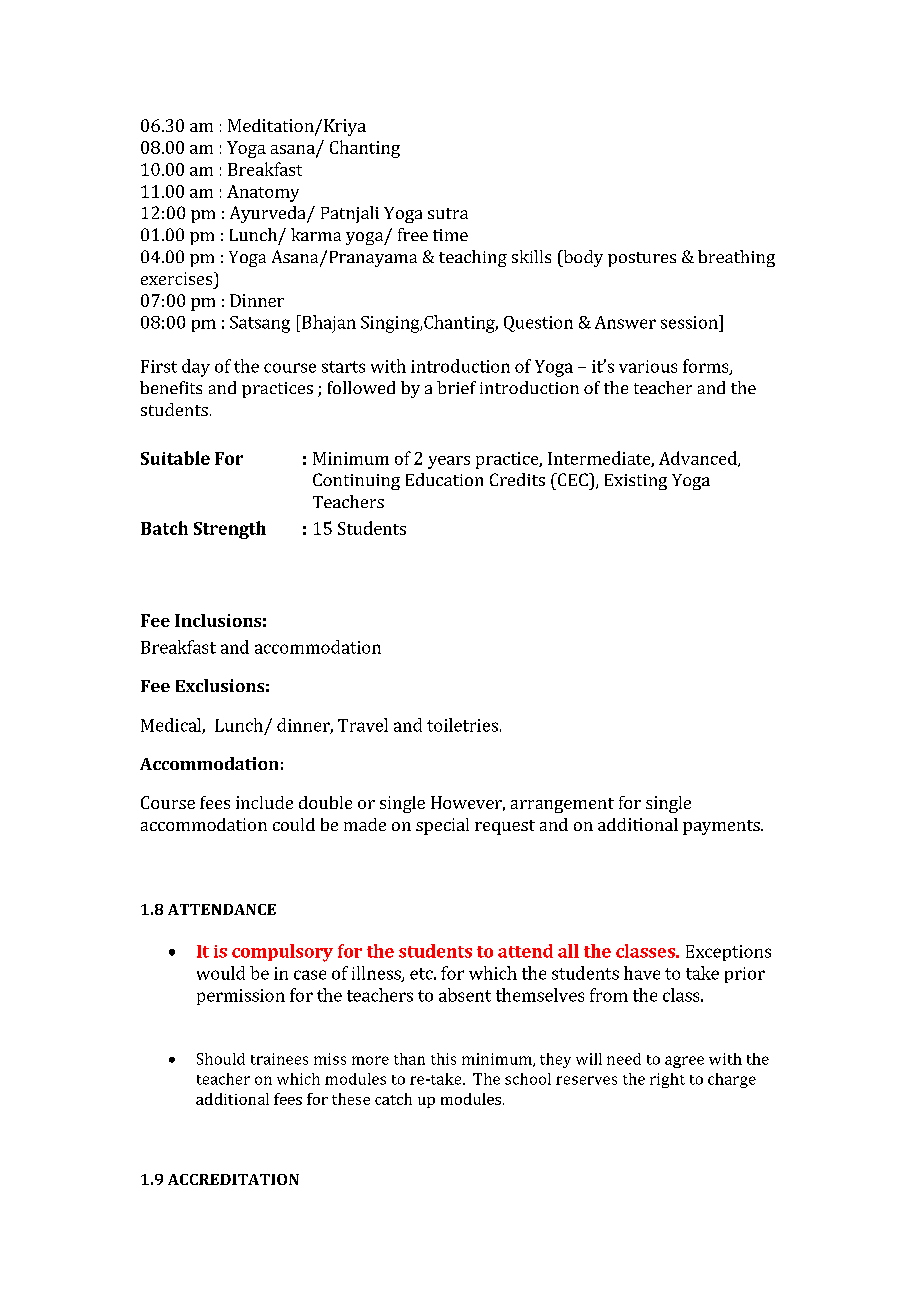 The height and width of the page is (1308, 924). What do you see at coordinates (722, 827) in the page?
I see `payments` at bounding box center [722, 827].
